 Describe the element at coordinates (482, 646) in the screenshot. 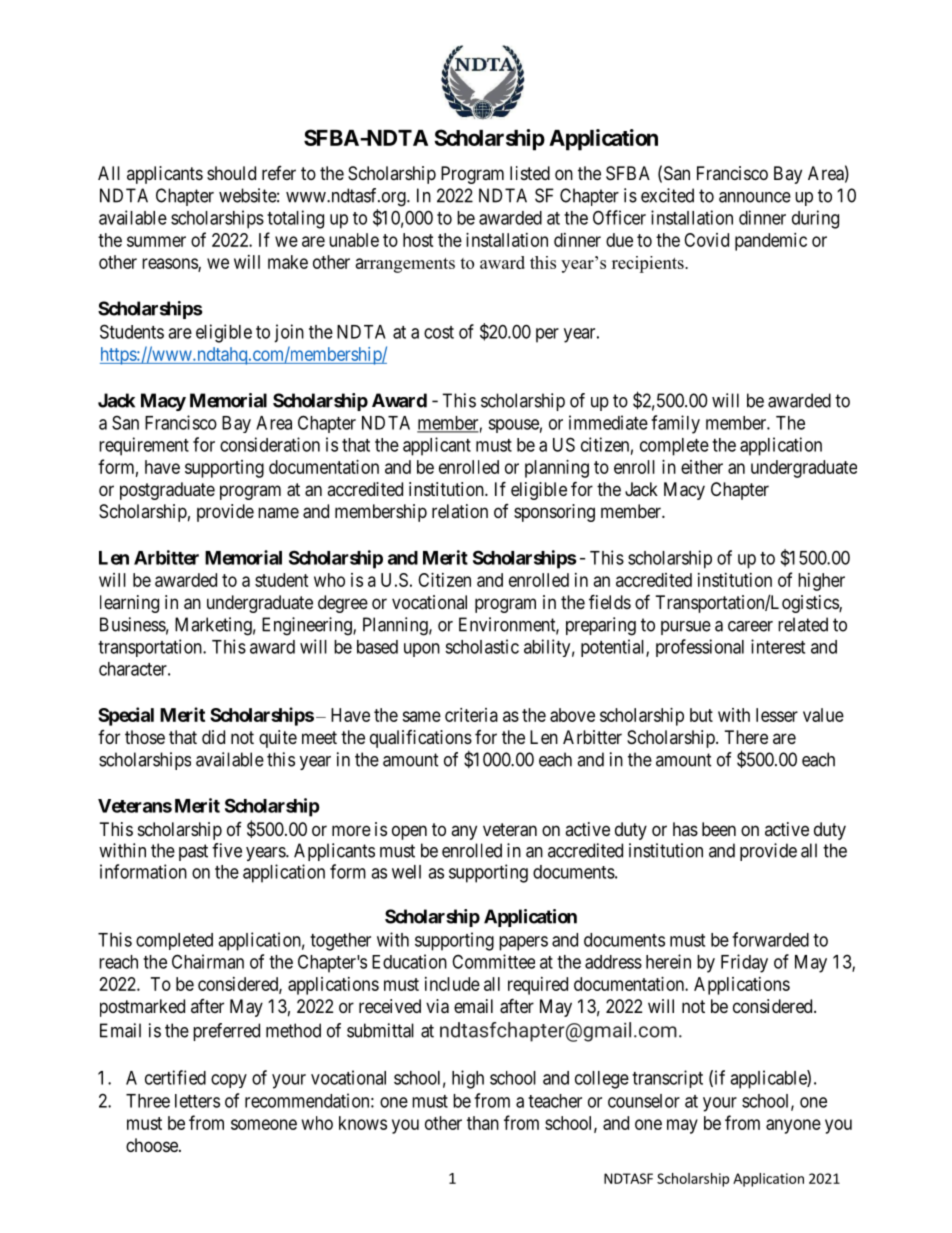

I see `scholastic` at that location.
